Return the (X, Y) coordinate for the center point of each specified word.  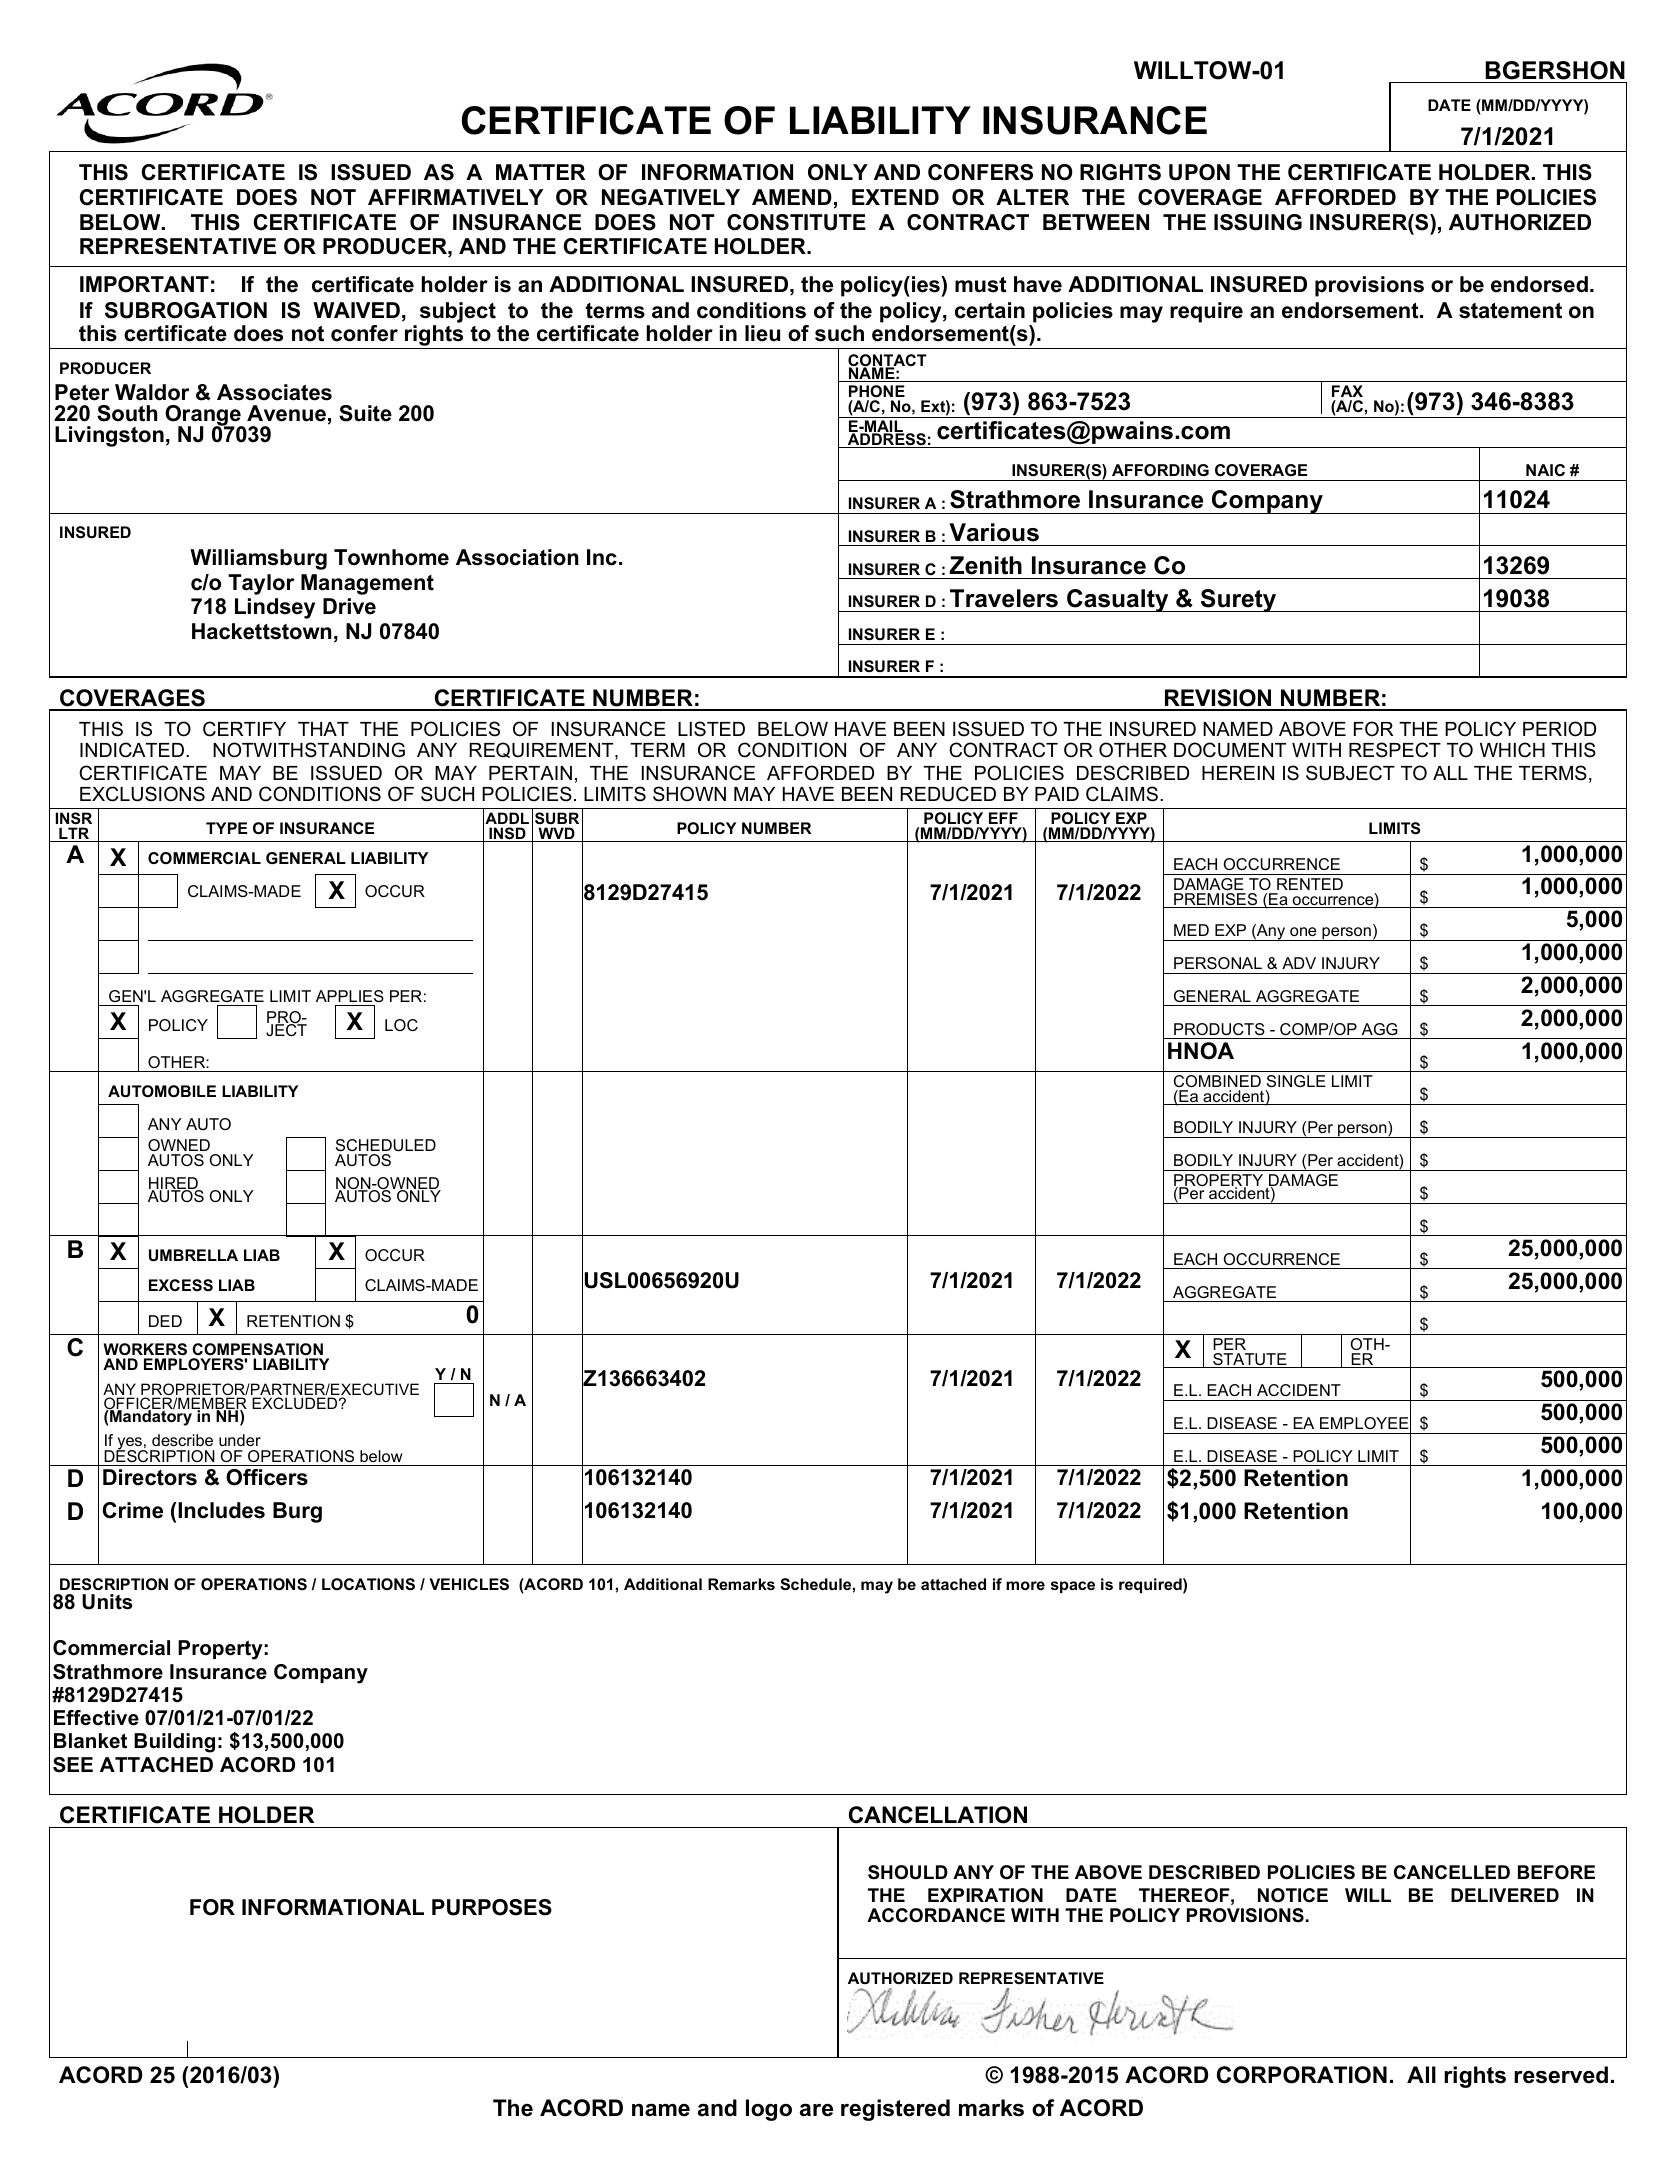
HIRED (174, 1184)
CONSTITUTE (796, 222)
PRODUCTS (1219, 1029)
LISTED (711, 729)
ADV (1299, 963)
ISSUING (1258, 222)
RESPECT (1395, 750)
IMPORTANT (144, 284)
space (1073, 1587)
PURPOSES (492, 1907)
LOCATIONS (368, 1584)
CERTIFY (244, 729)
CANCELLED (1452, 1872)
